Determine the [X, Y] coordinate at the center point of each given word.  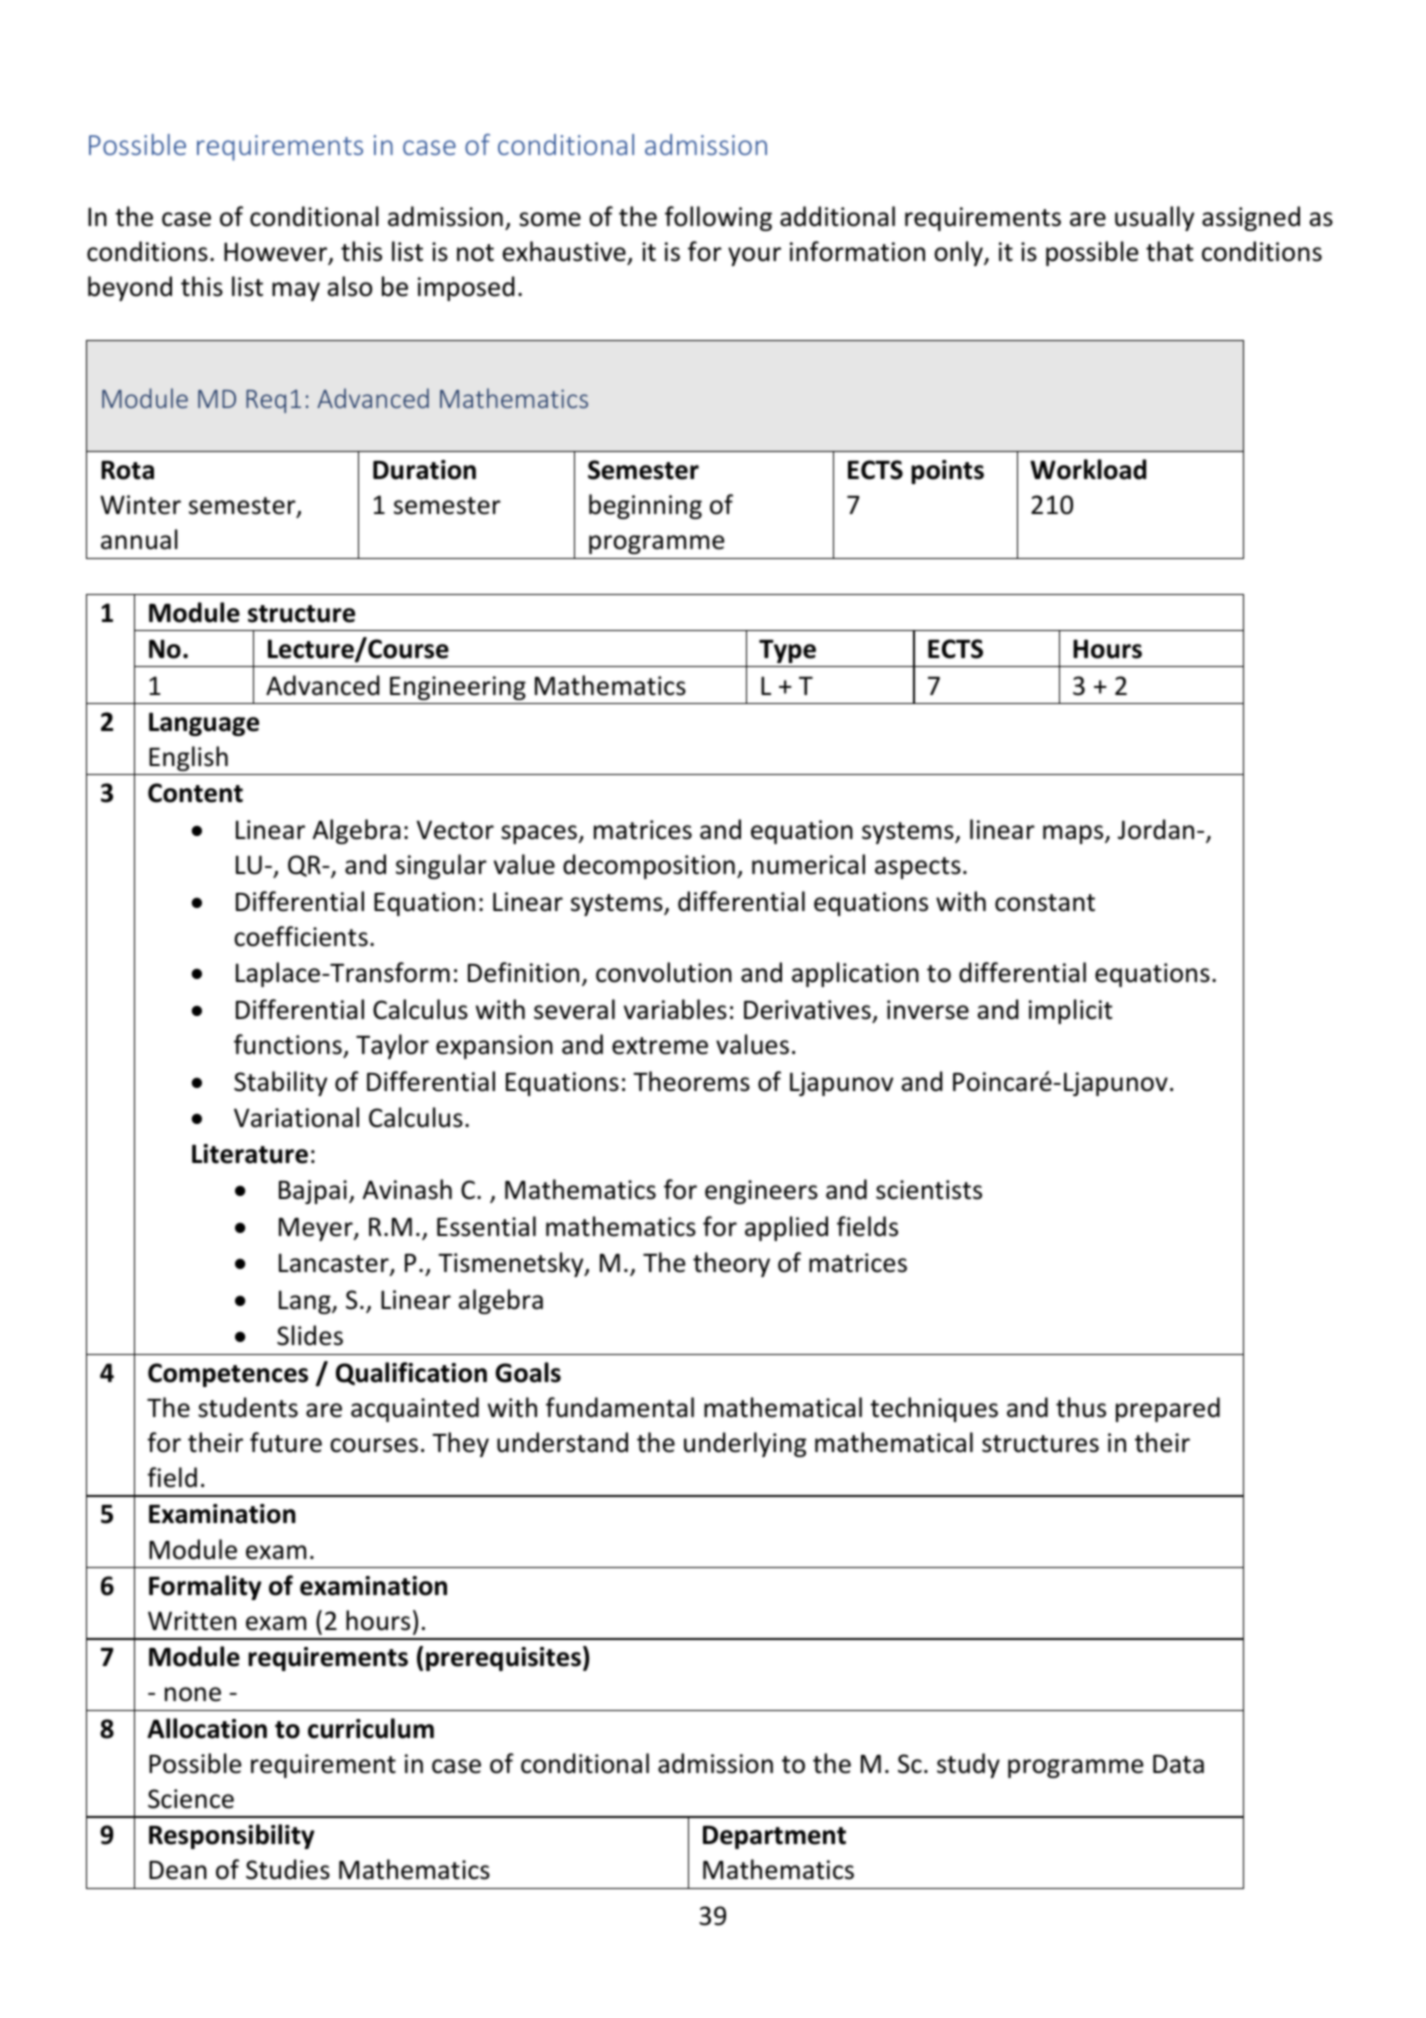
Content [195, 793]
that [1169, 251]
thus [1081, 1407]
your [754, 256]
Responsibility [232, 1836]
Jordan [1156, 829]
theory [731, 1264]
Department [774, 1837]
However [277, 253]
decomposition [649, 866]
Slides [310, 1335]
